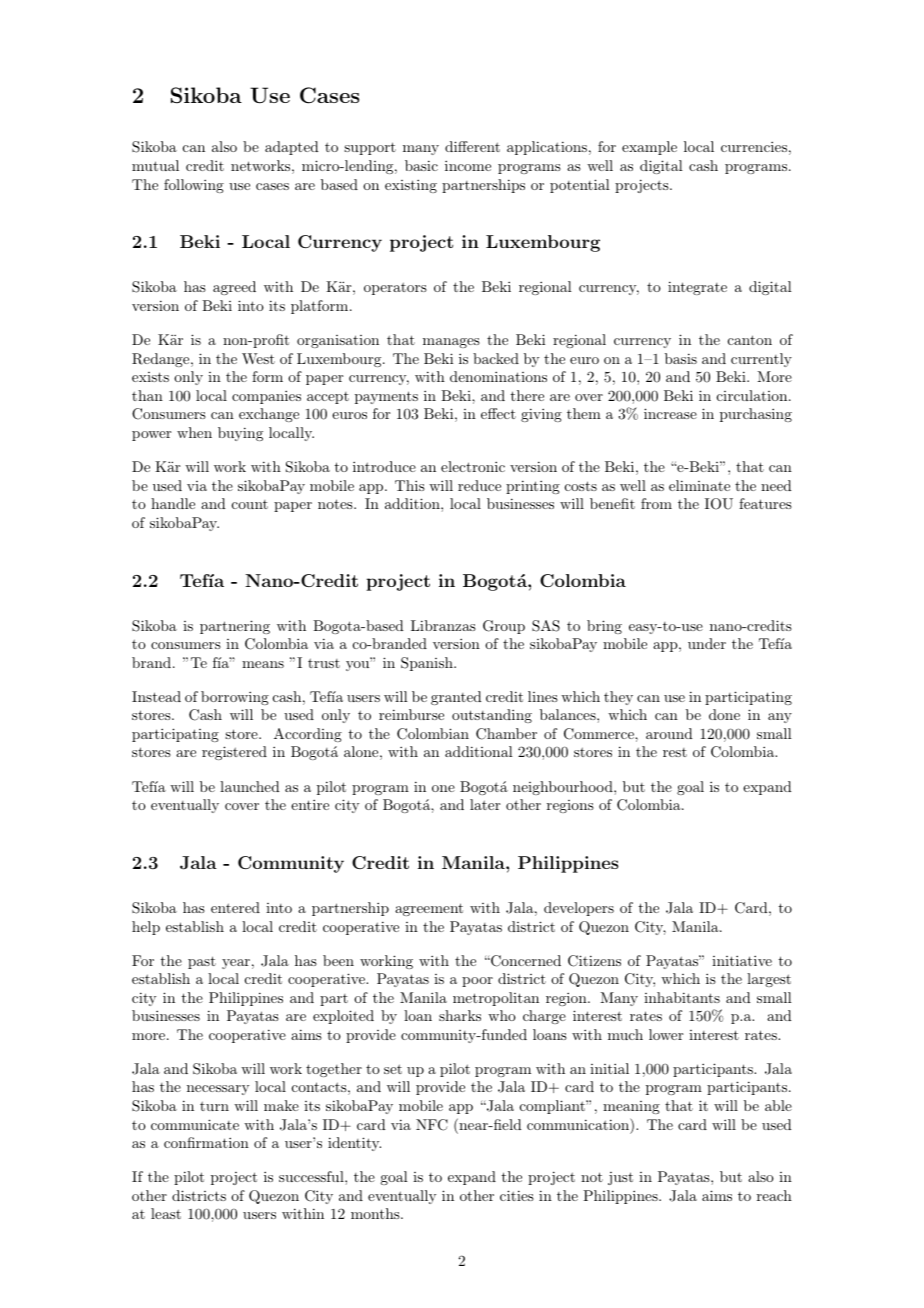 This image has width=924, height=1308. What do you see at coordinates (754, 146) in the image?
I see `currencies` at bounding box center [754, 146].
